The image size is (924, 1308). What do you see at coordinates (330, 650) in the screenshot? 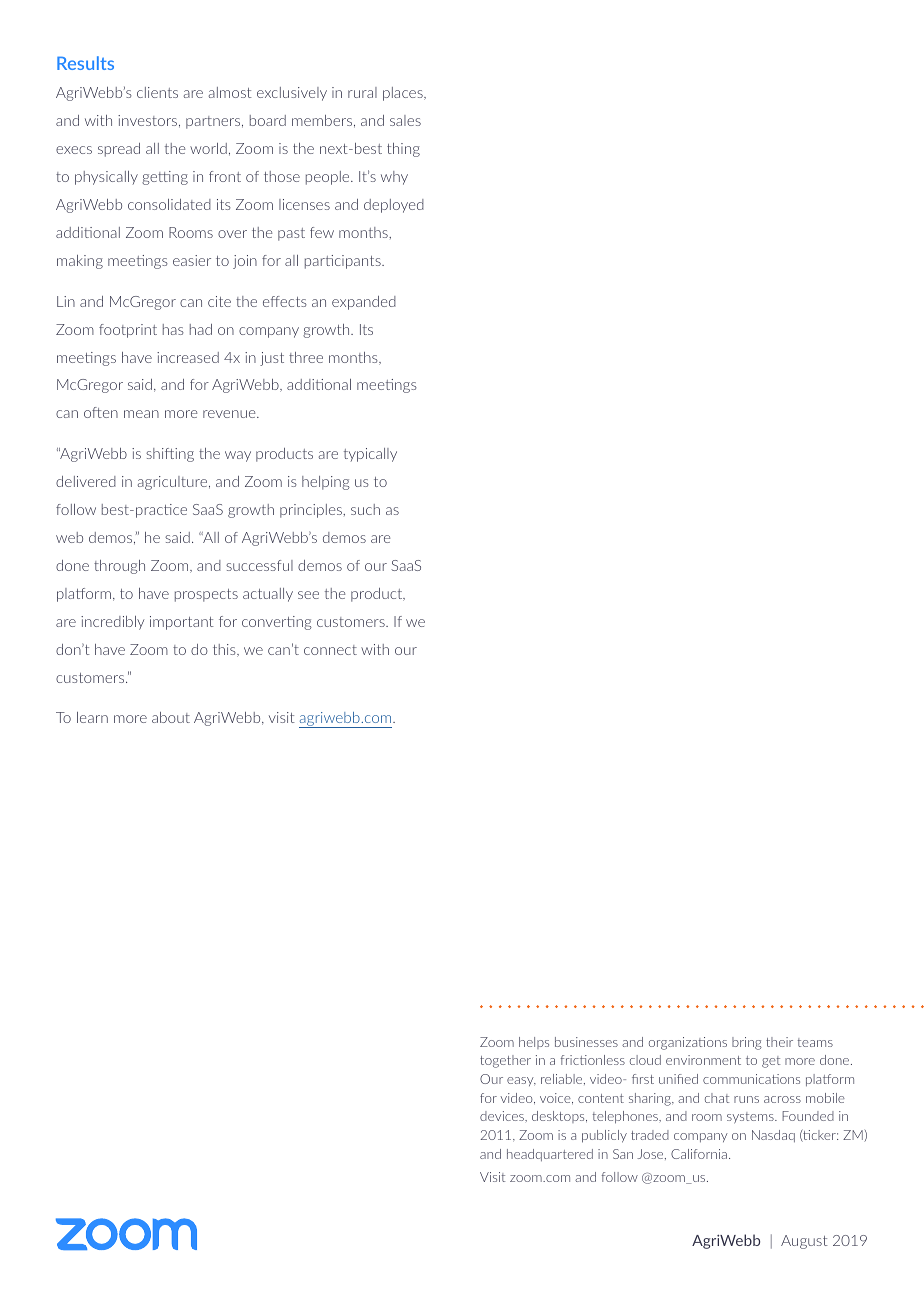
I see `connect` at bounding box center [330, 650].
